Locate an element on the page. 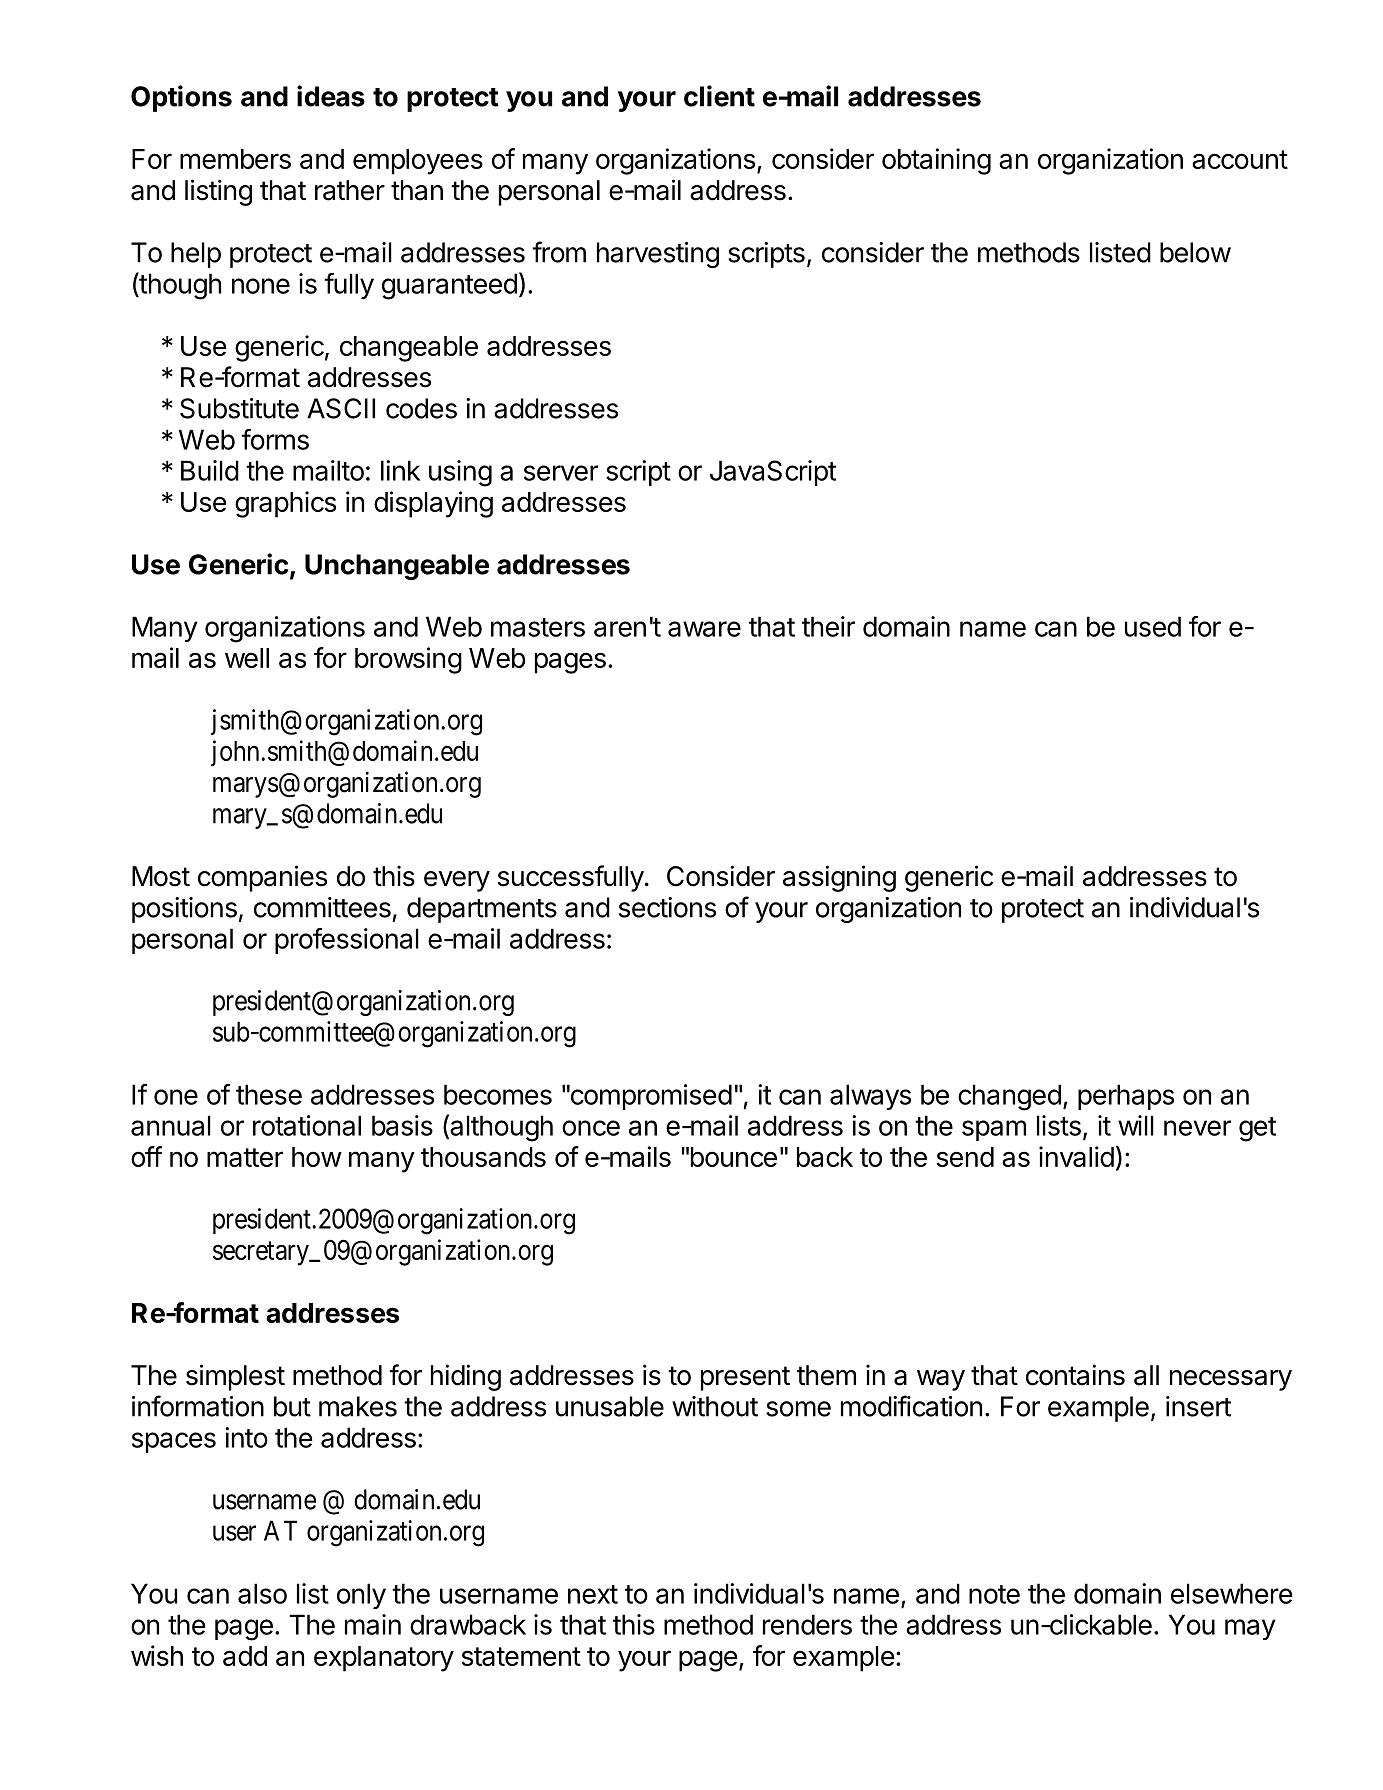 This document has height=1790, width=1383. assigning is located at coordinates (839, 878).
